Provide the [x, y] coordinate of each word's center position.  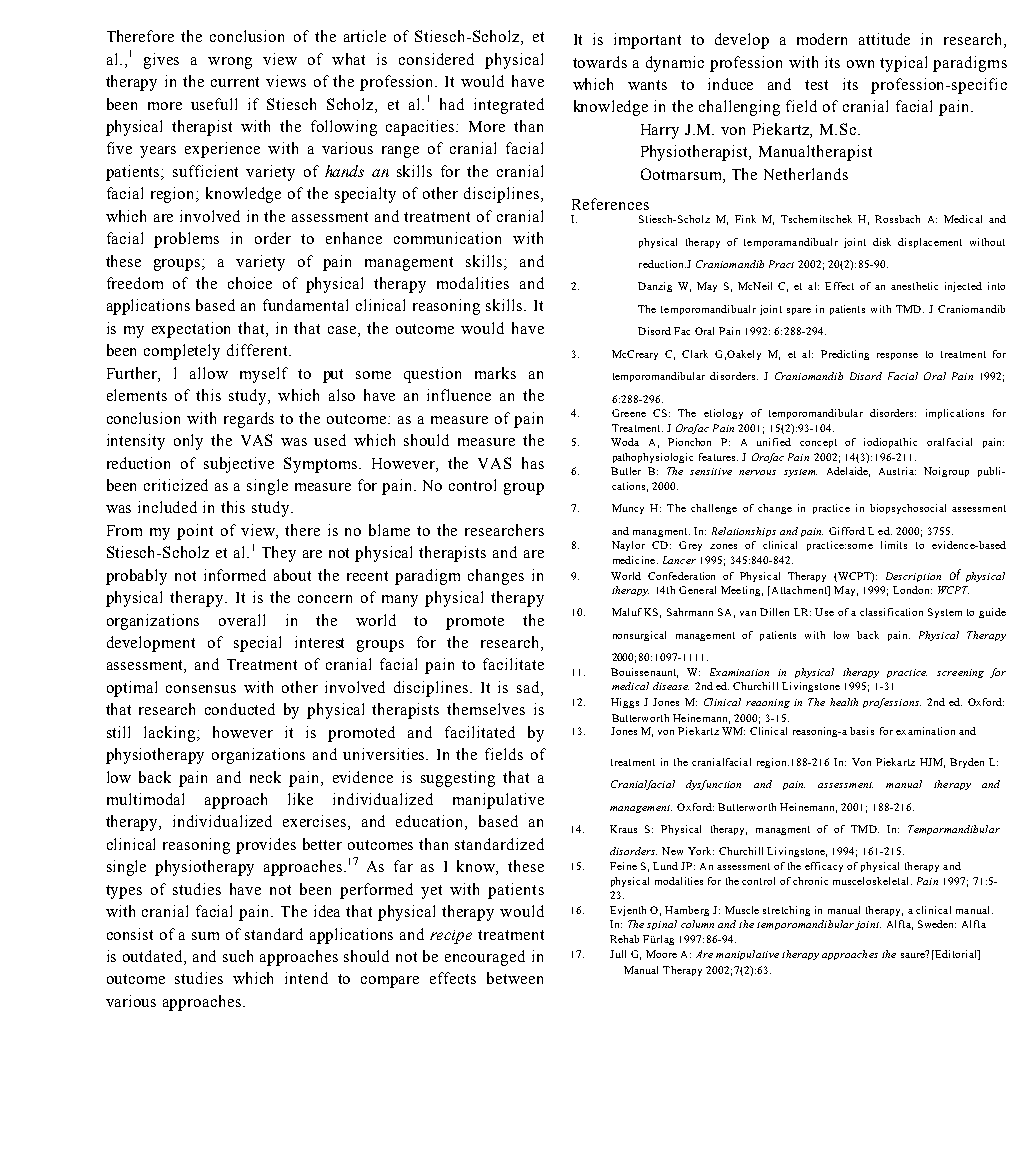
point [195, 532]
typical [903, 64]
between [515, 978]
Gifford [847, 531]
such [238, 956]
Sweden [937, 924]
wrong [230, 63]
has [533, 463]
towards [600, 62]
